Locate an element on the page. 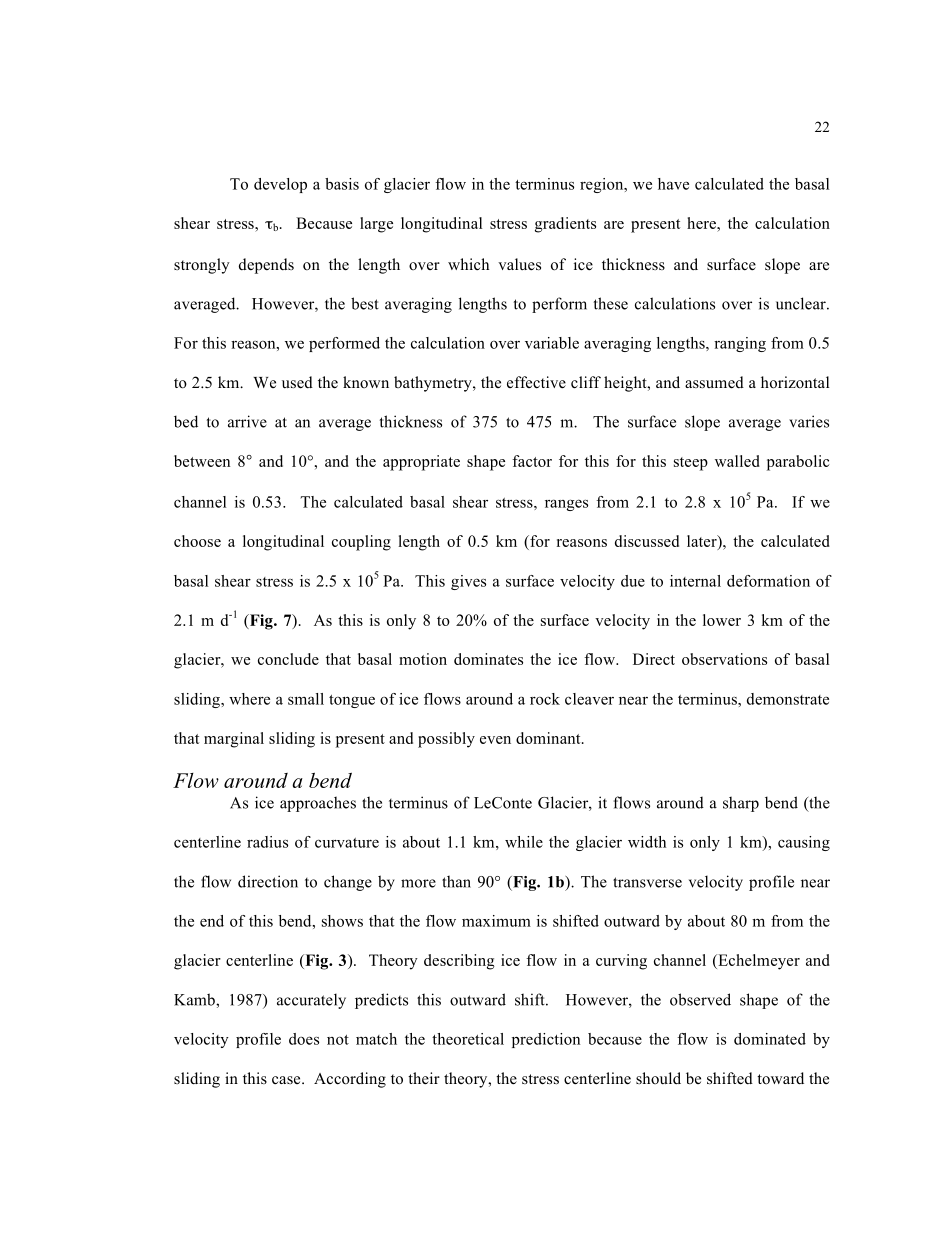  gradients is located at coordinates (565, 225).
